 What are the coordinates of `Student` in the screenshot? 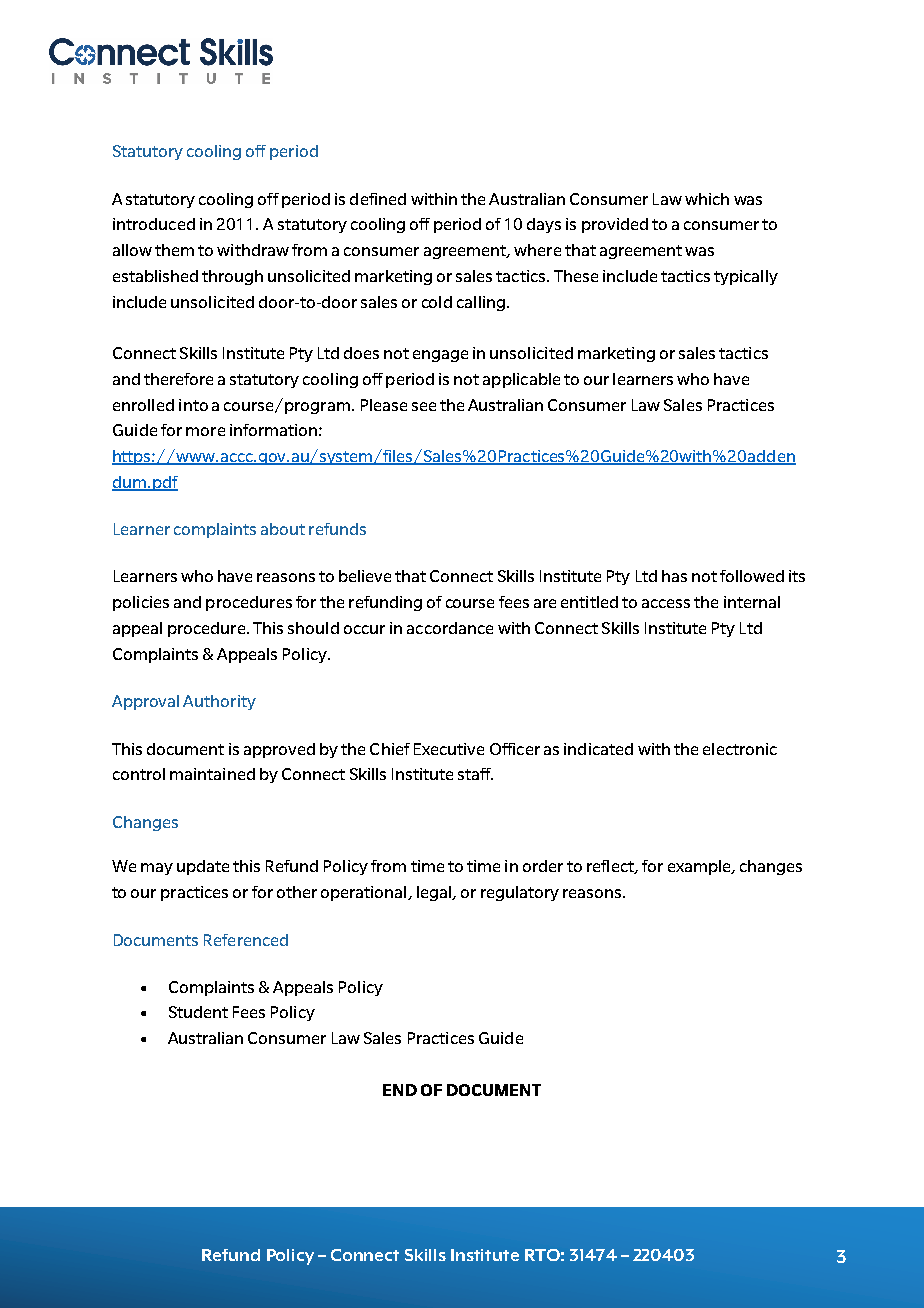 It's located at (198, 1012).
